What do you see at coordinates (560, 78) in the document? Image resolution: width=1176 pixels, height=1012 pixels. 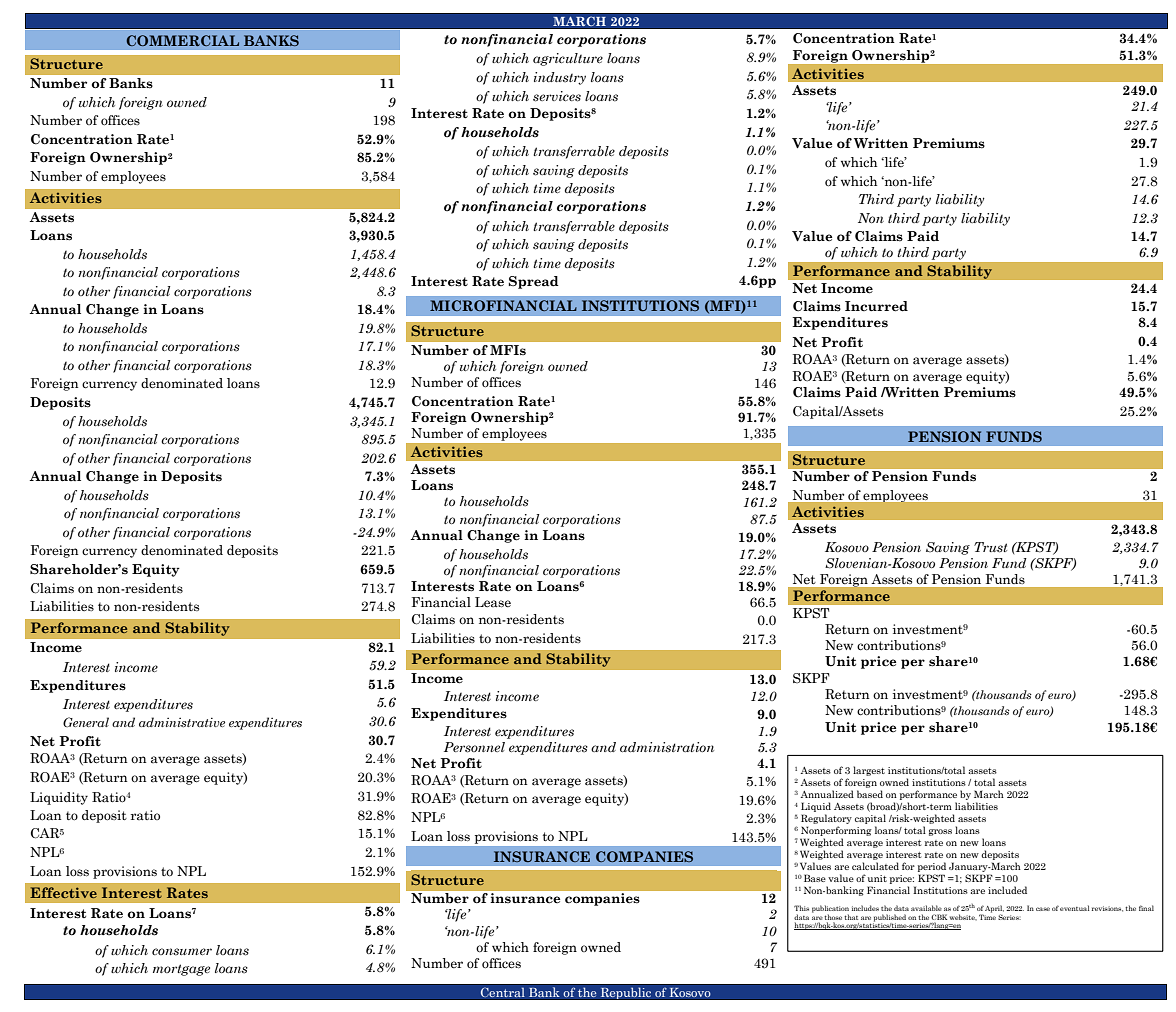 I see `industry` at bounding box center [560, 78].
